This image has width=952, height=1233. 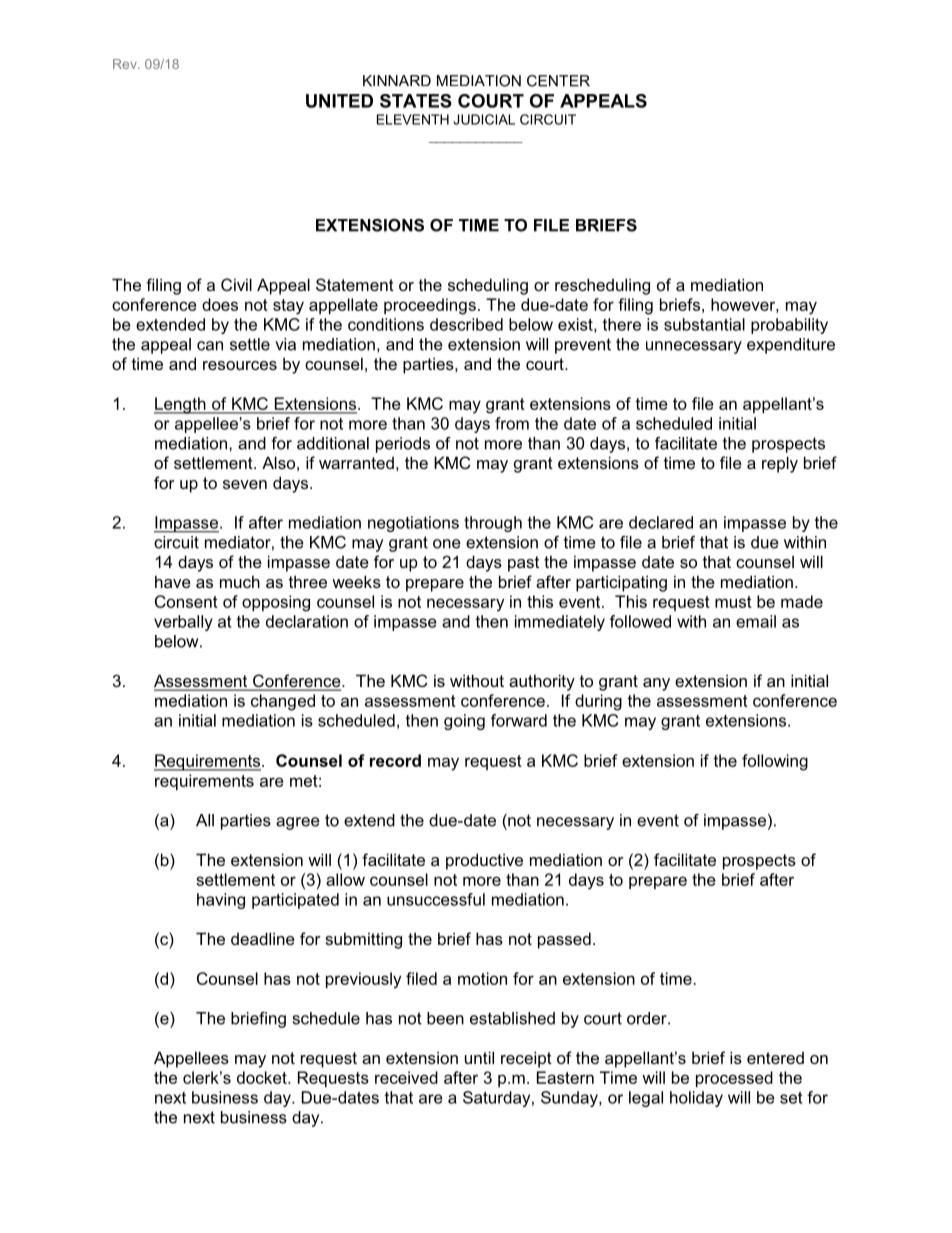 I want to click on from, so click(x=512, y=423).
